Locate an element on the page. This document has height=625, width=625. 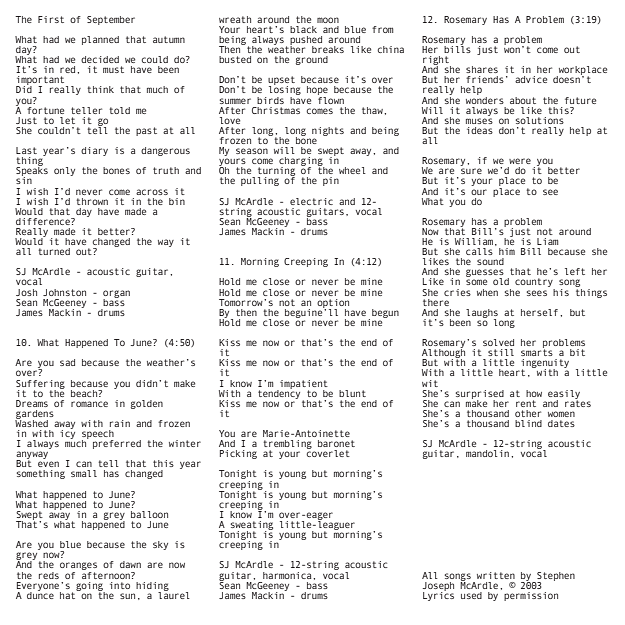
laurel is located at coordinates (174, 594).
